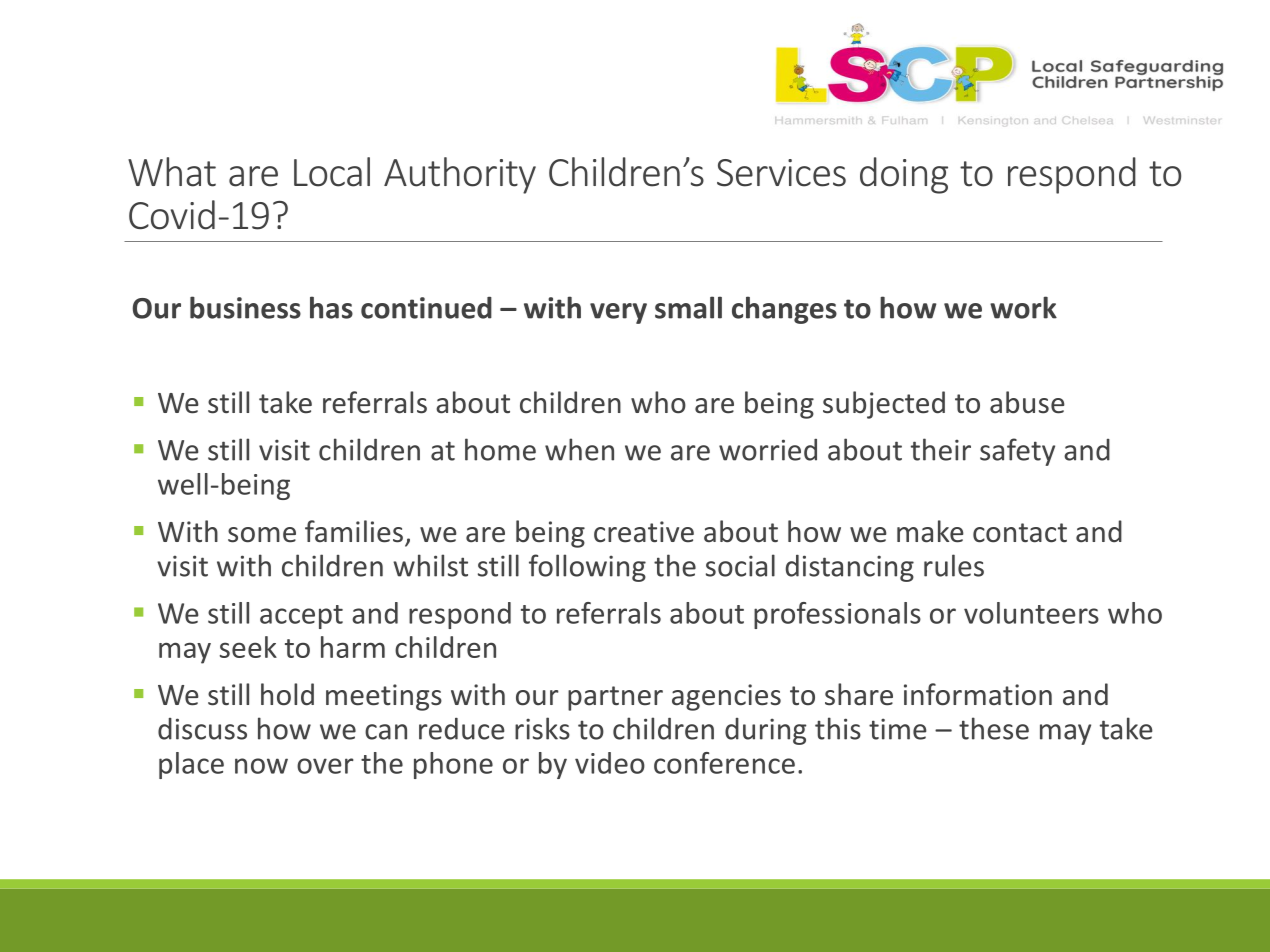 The image size is (1270, 952). What do you see at coordinates (610, 763) in the screenshot?
I see `video` at bounding box center [610, 763].
